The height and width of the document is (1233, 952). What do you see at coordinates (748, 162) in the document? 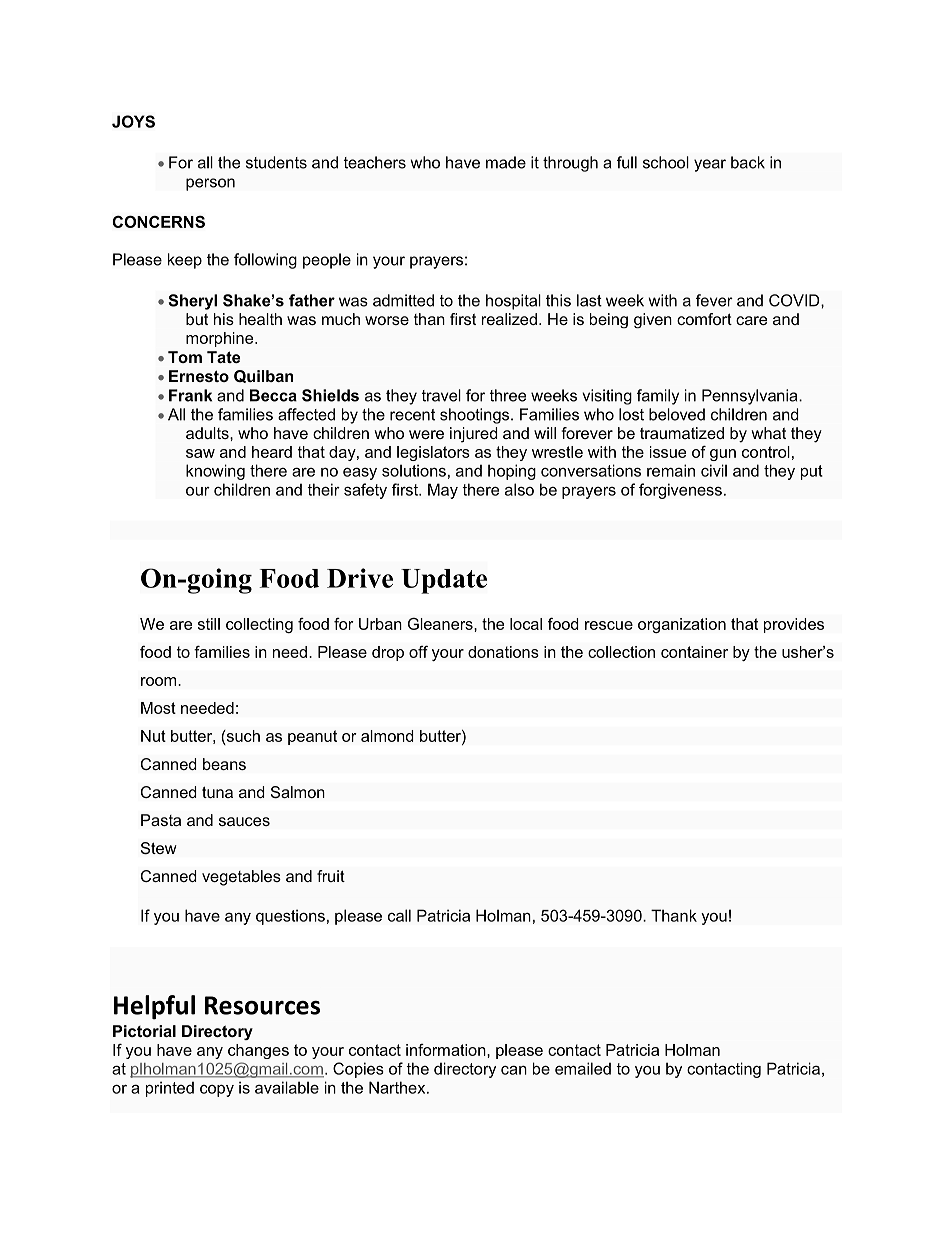
I see `back` at bounding box center [748, 162].
